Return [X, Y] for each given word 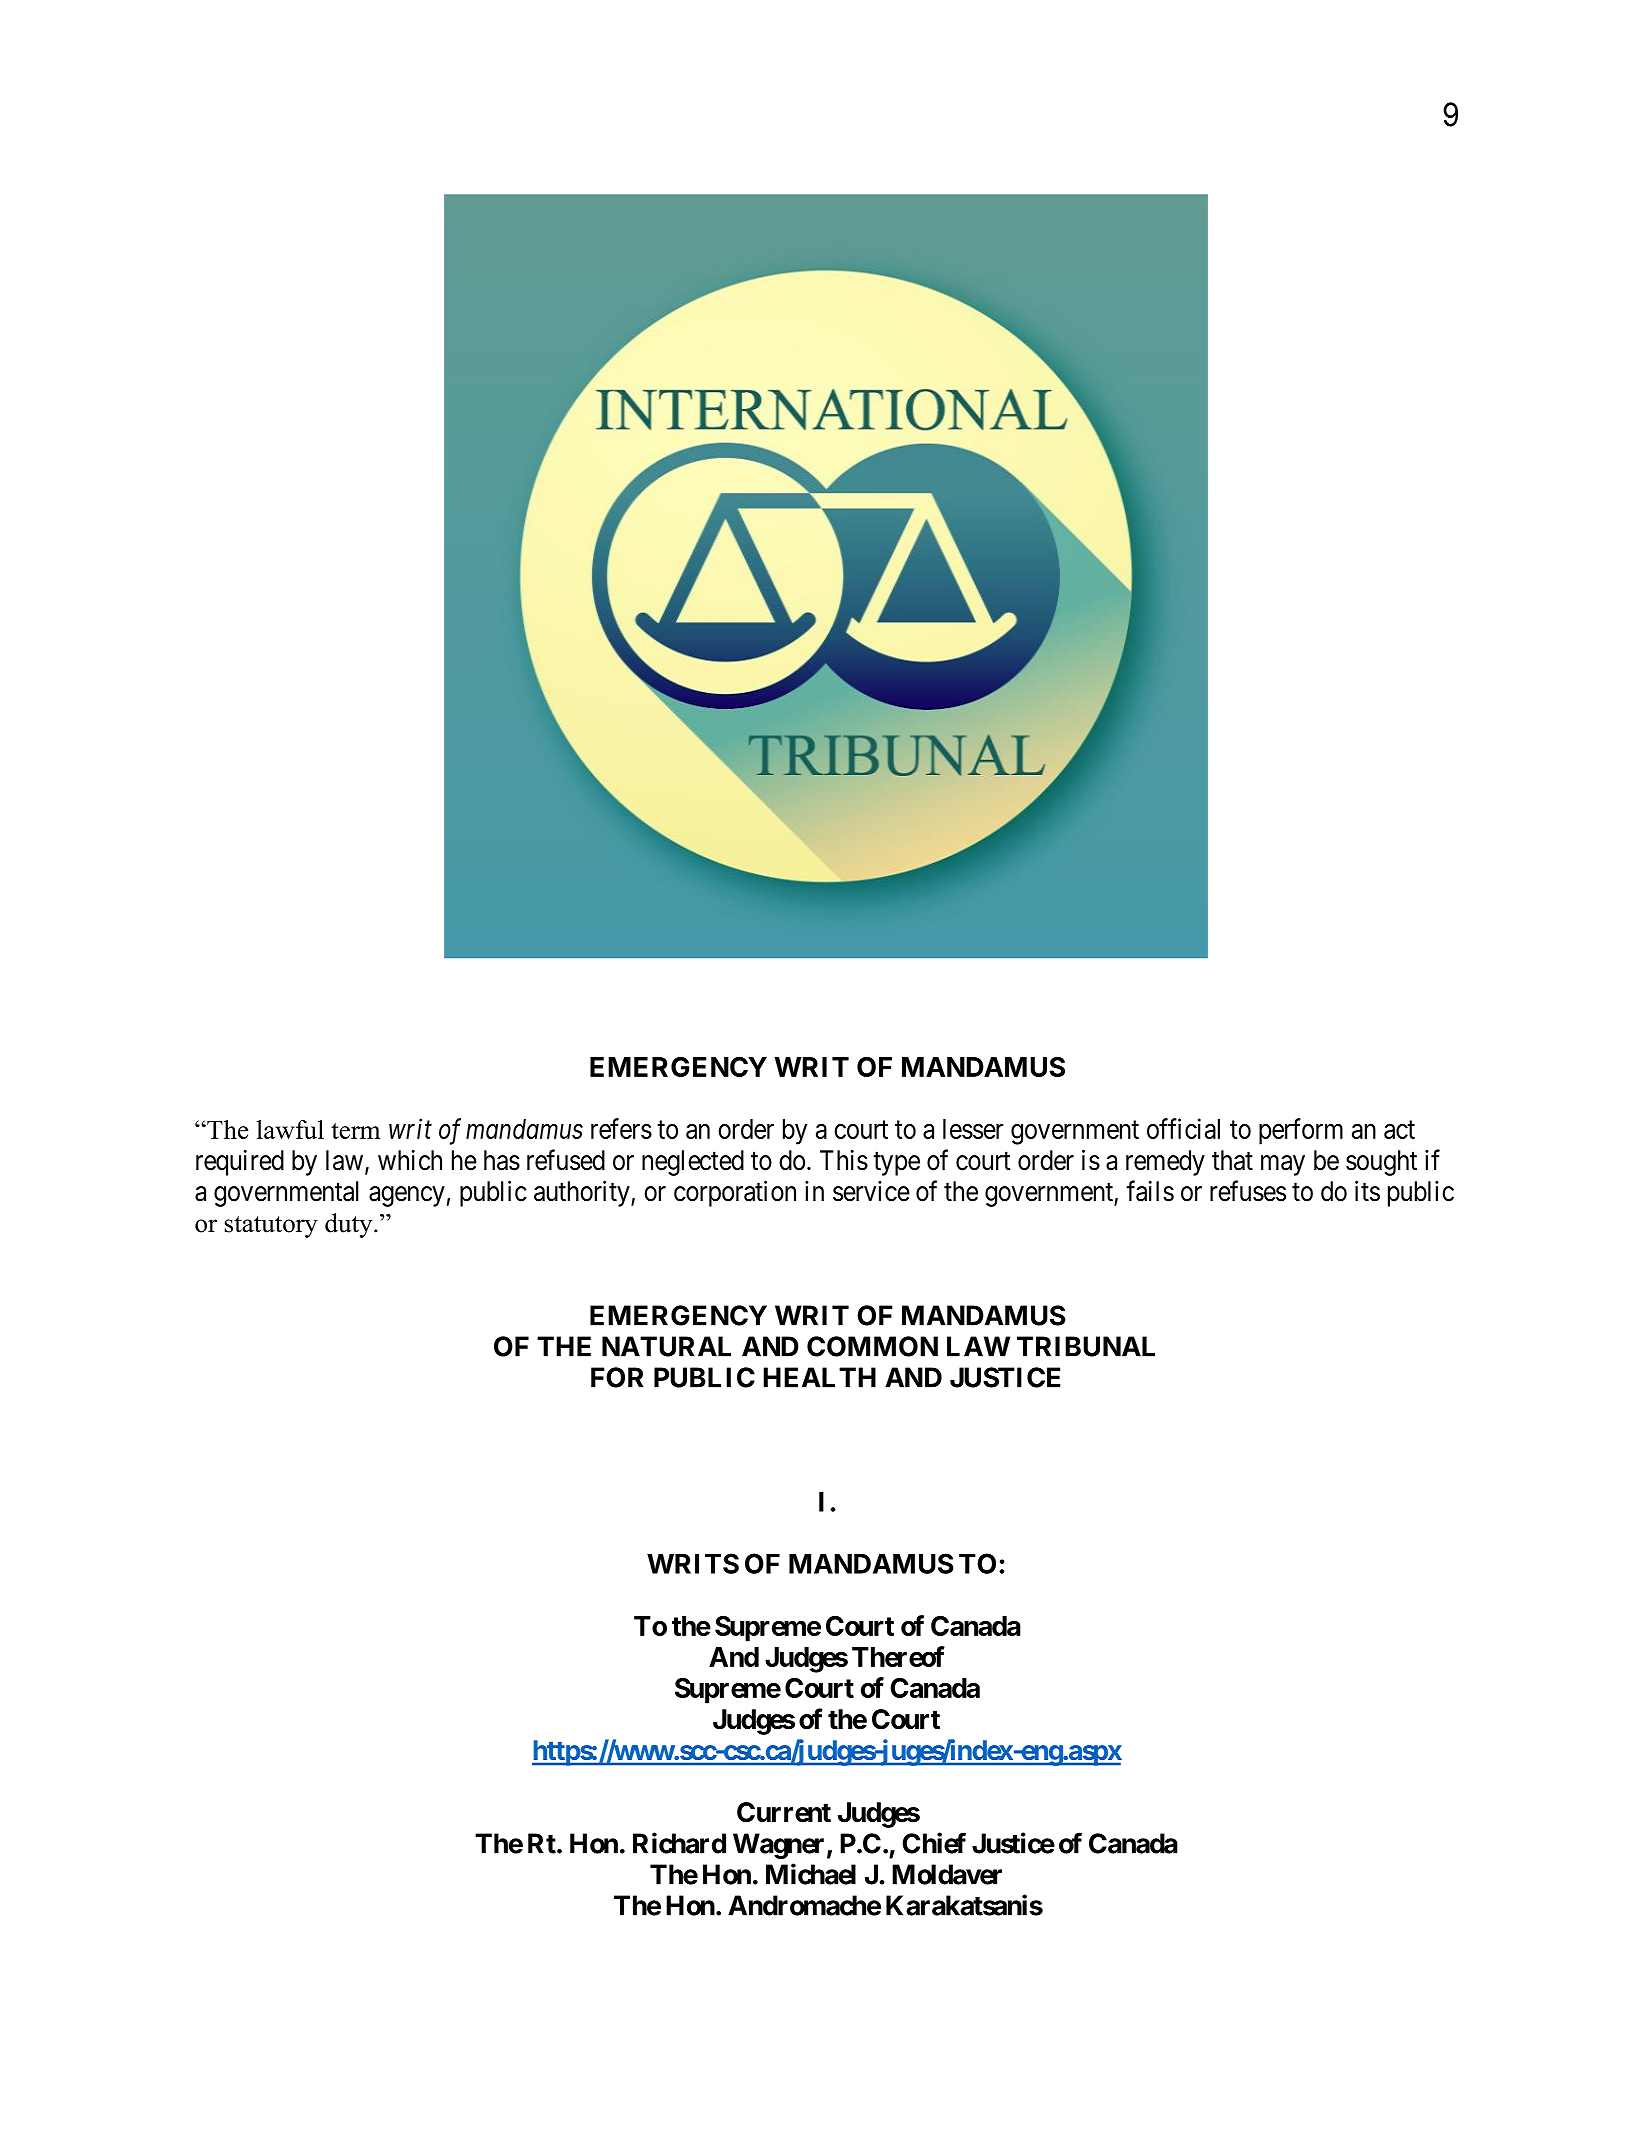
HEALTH [819, 1377]
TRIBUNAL [1086, 1346]
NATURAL [666, 1346]
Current [784, 1812]
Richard [679, 1843]
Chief [934, 1843]
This [844, 1160]
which [410, 1160]
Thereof [898, 1656]
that [1232, 1160]
